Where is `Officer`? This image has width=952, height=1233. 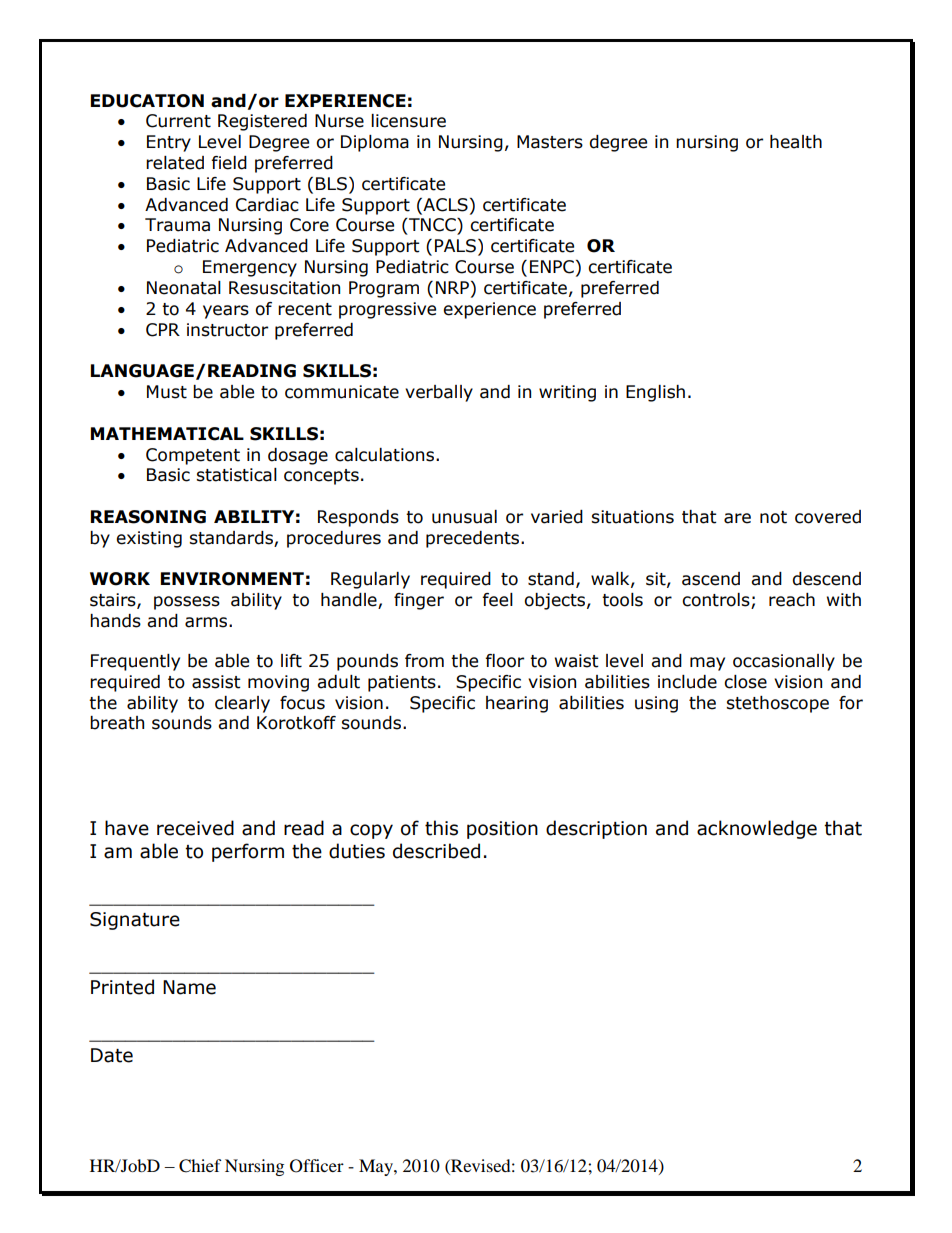
Officer is located at coordinates (317, 1166).
